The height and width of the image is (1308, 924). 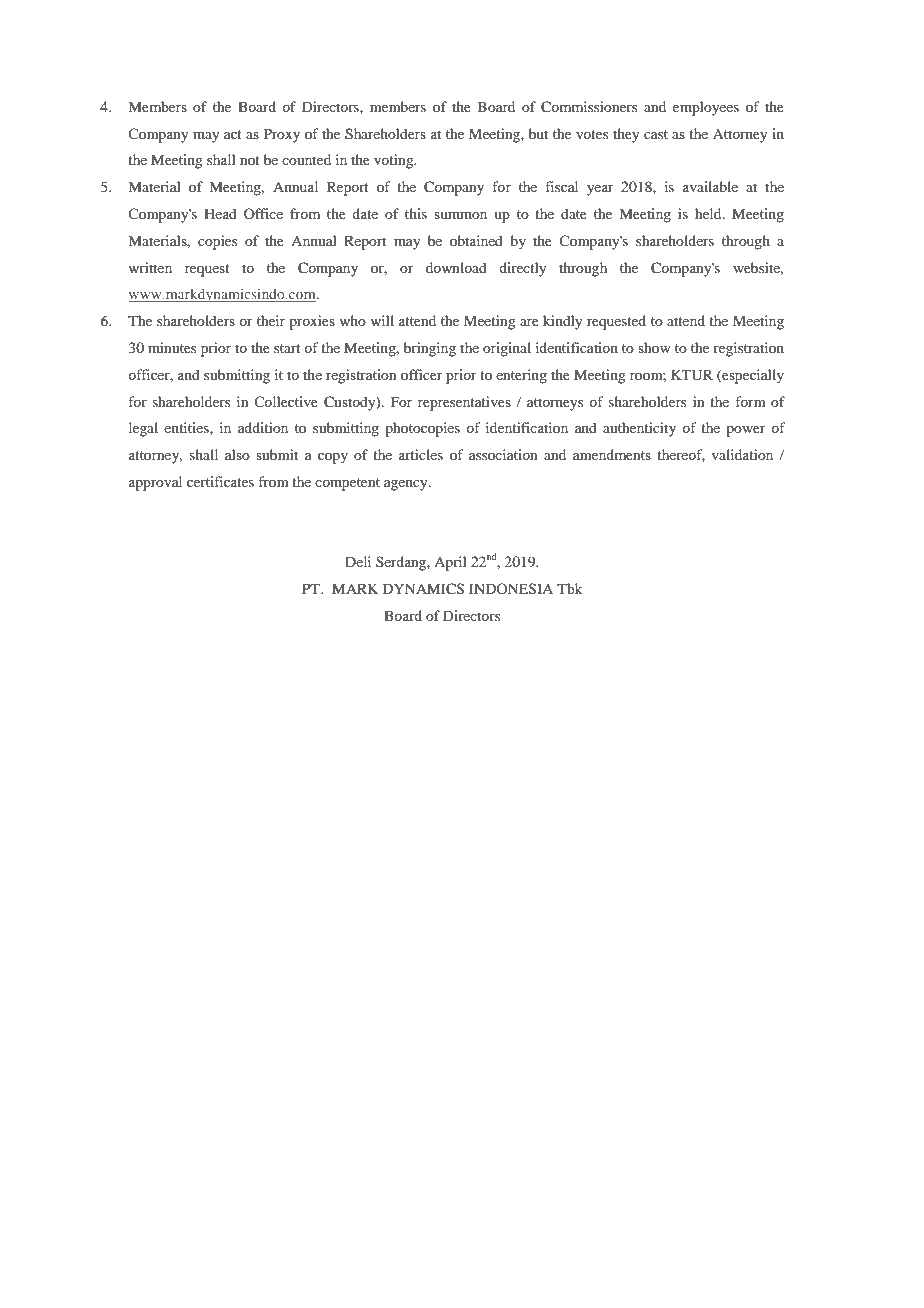 I want to click on download, so click(x=456, y=267).
